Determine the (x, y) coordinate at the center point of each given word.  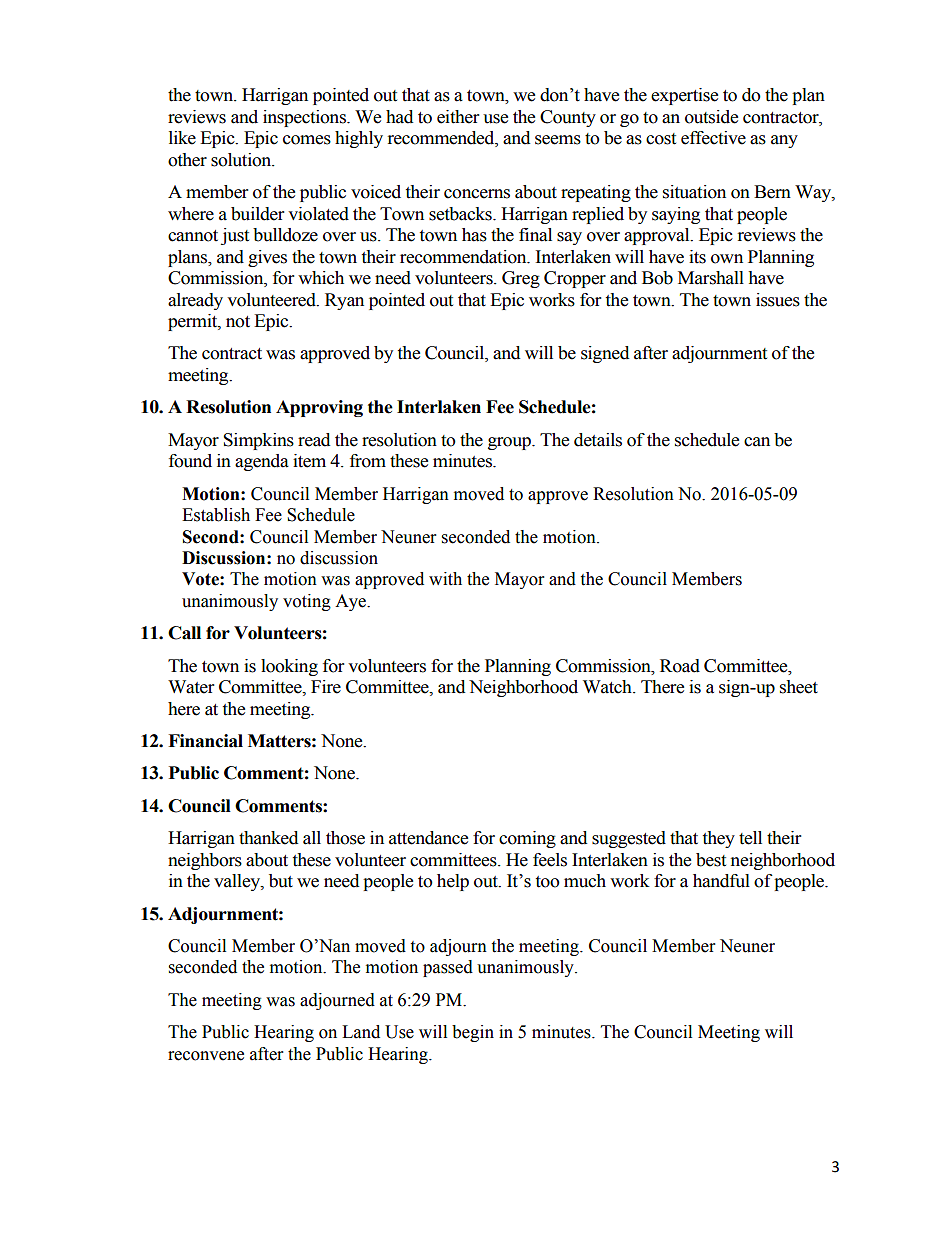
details (598, 440)
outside (711, 117)
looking (289, 667)
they (719, 839)
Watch (608, 687)
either (458, 117)
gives (267, 258)
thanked (269, 838)
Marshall (711, 278)
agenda (262, 462)
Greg (521, 279)
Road (680, 666)
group (510, 443)
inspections (305, 118)
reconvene (206, 1056)
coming (527, 839)
